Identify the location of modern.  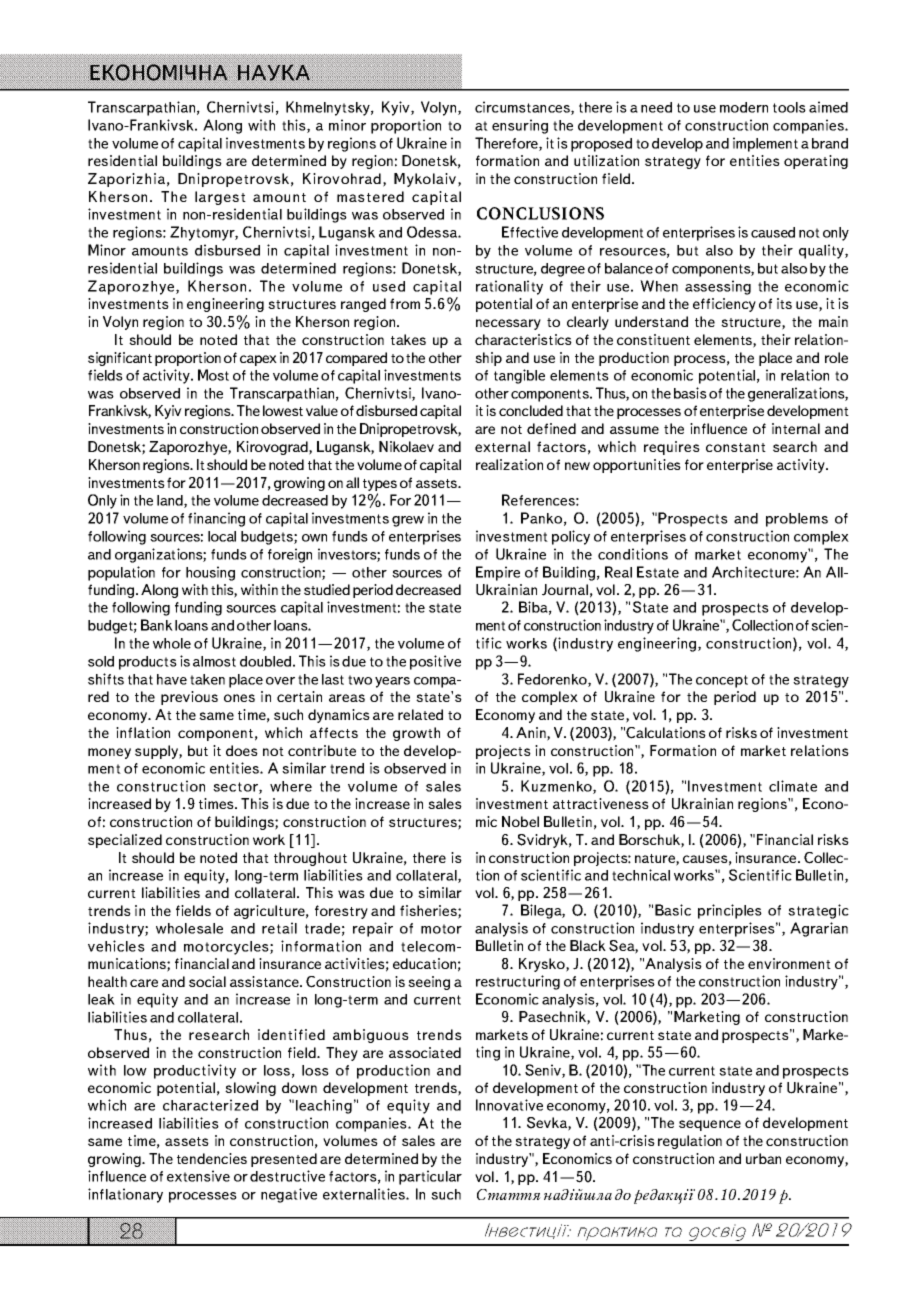
(744, 107).
